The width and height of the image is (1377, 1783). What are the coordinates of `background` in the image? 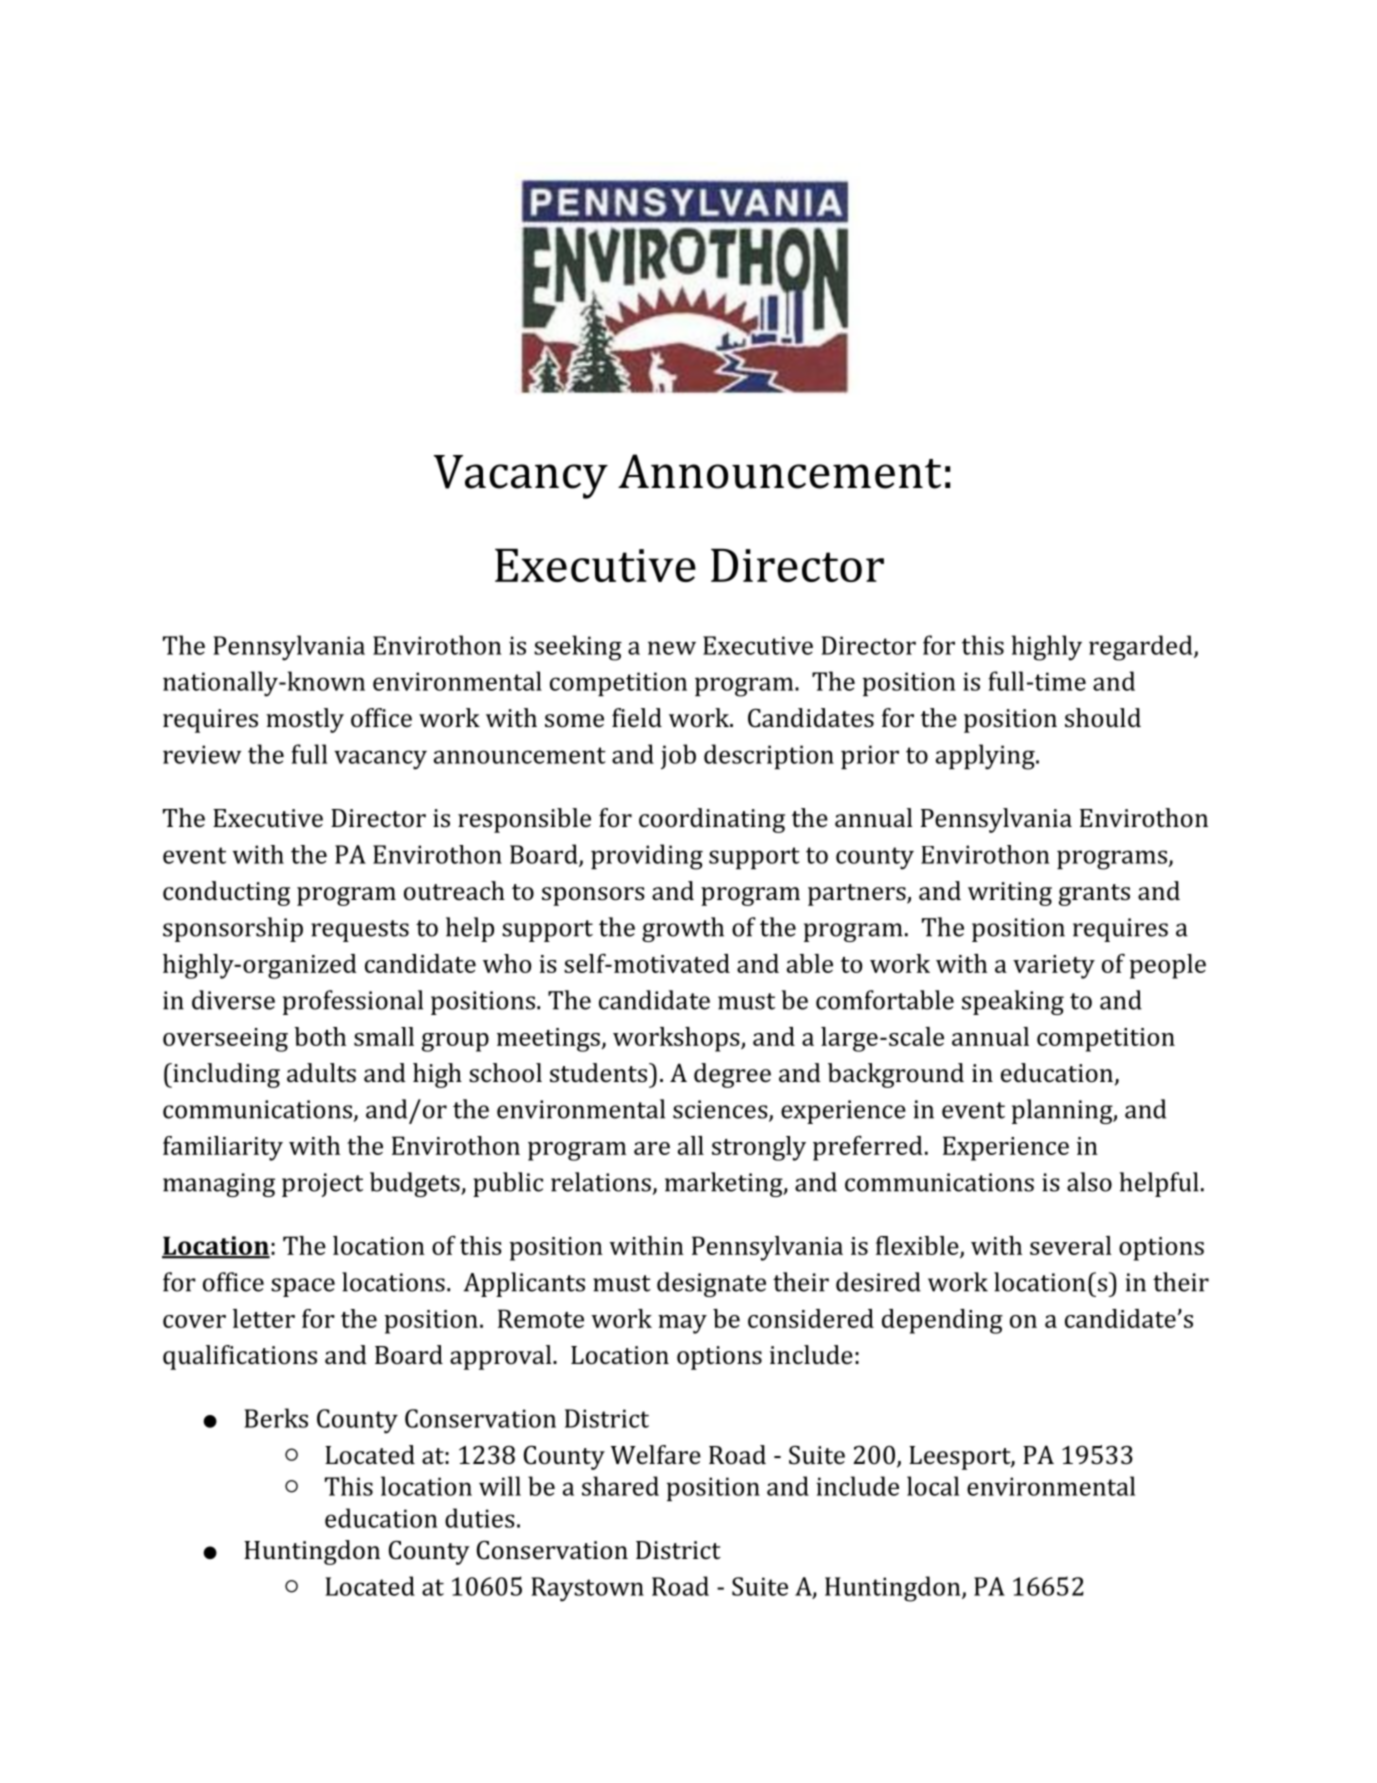 It's located at (896, 1075).
